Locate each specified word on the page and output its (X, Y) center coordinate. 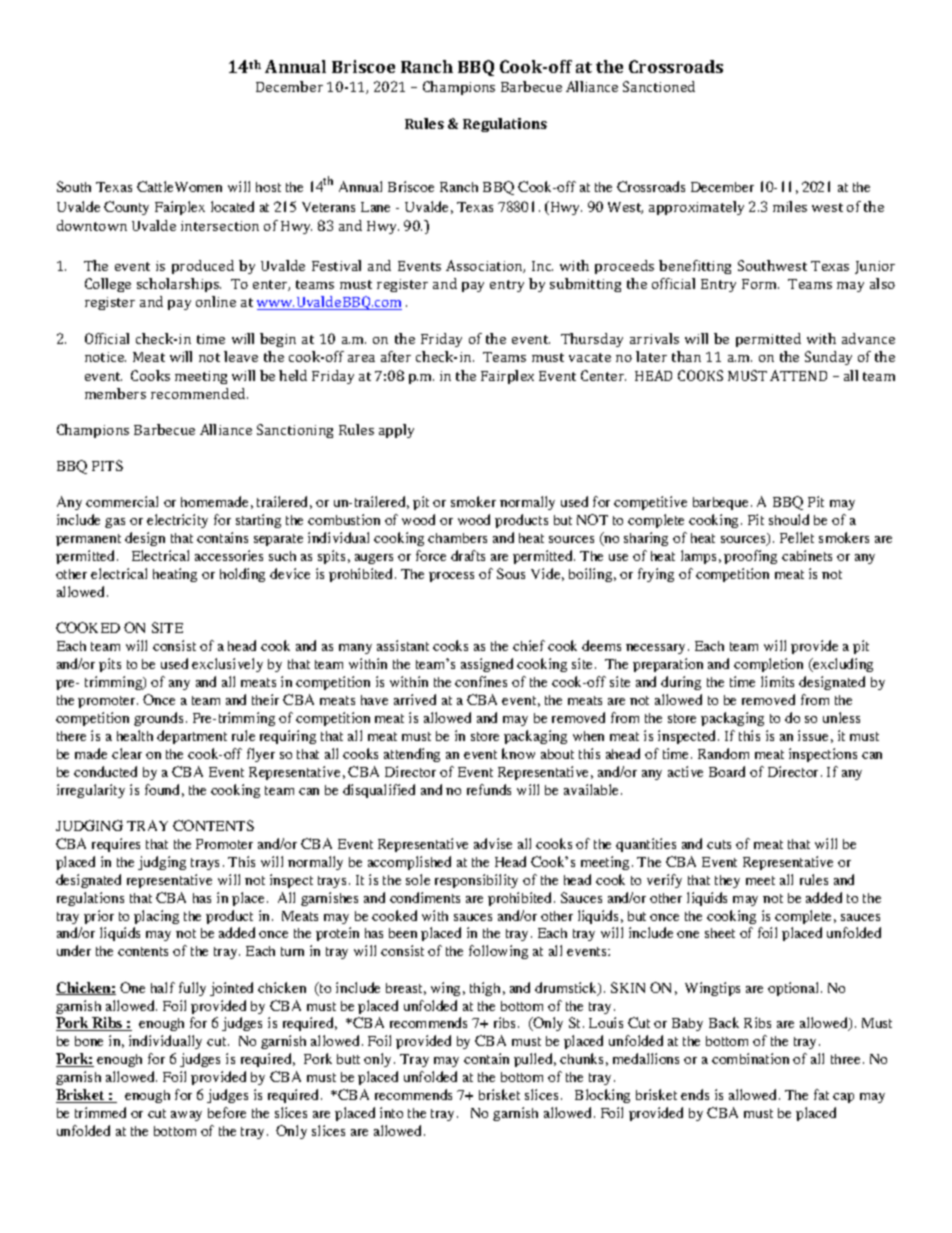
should (789, 519)
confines (481, 681)
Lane (375, 207)
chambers (457, 538)
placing (156, 917)
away (186, 1116)
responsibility (476, 881)
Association (485, 266)
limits (777, 681)
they (727, 881)
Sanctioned (659, 86)
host (268, 187)
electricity (177, 521)
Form (760, 284)
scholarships (179, 285)
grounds (158, 719)
